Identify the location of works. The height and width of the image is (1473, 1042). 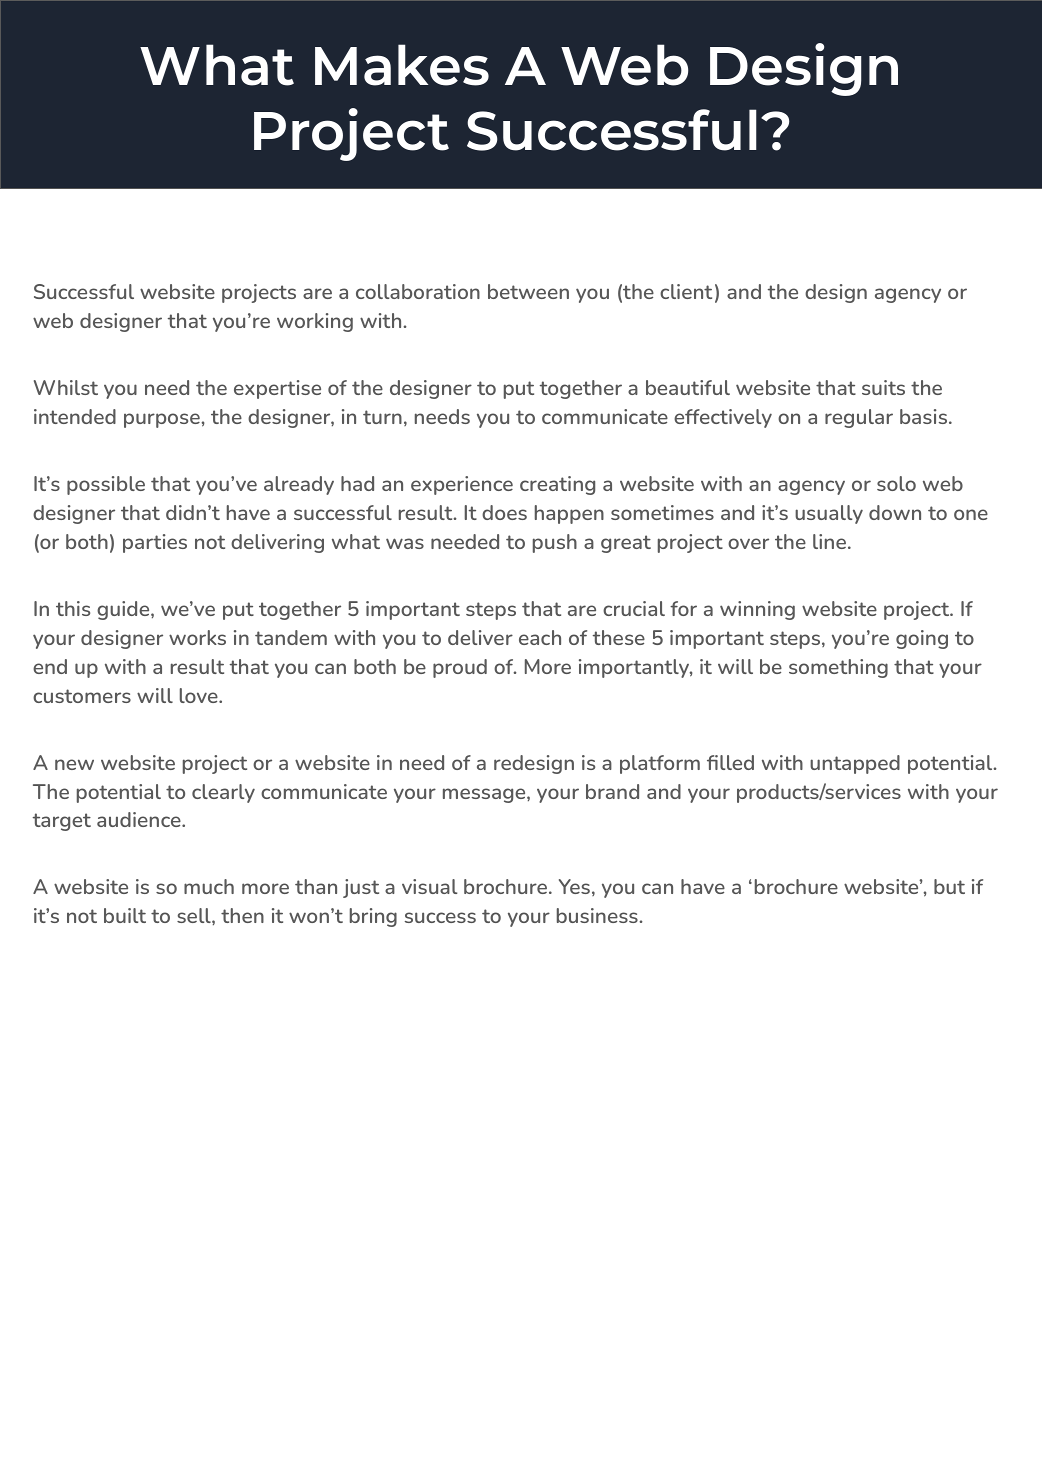
(197, 637).
